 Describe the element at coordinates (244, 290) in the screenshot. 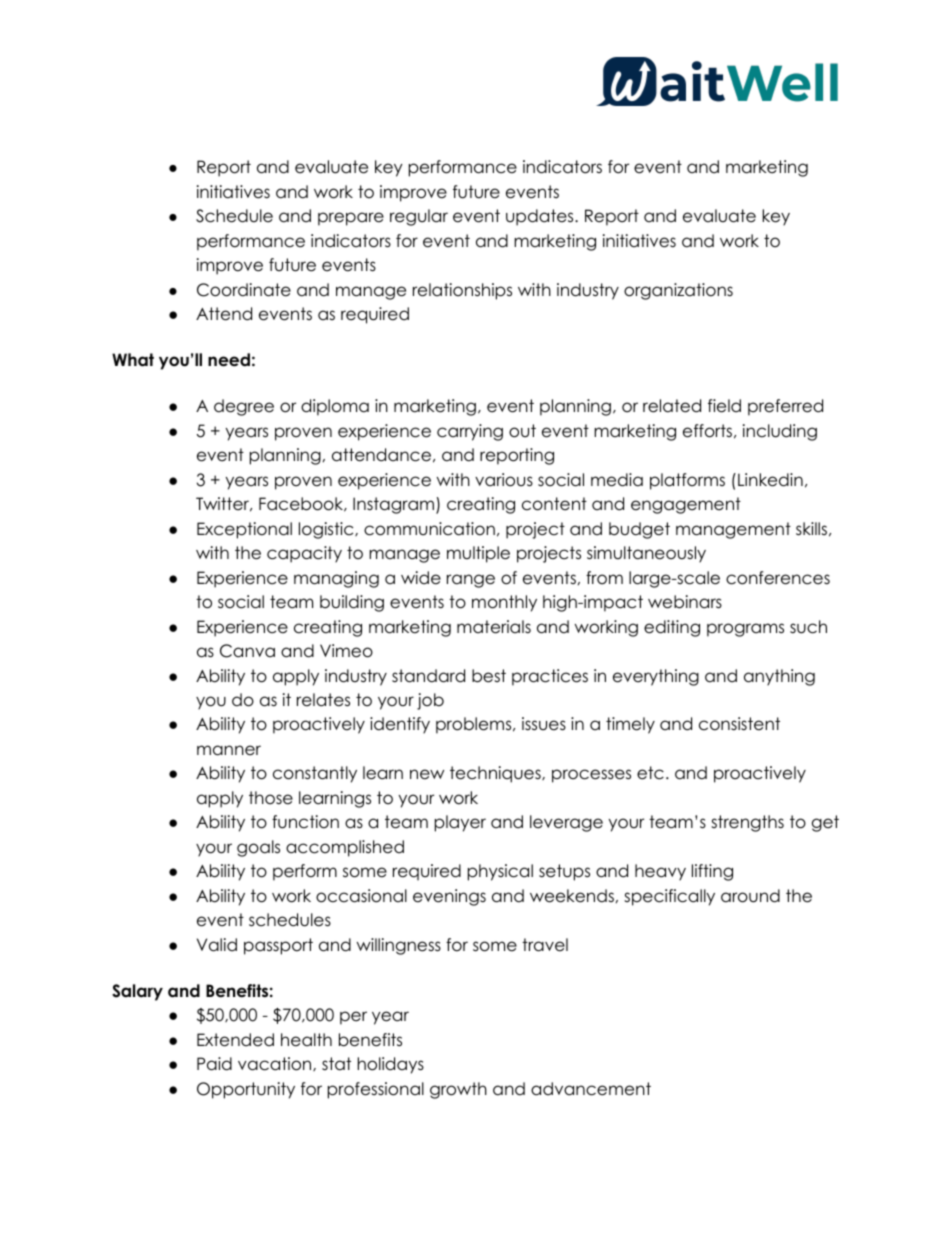

I see `Coordinate` at that location.
